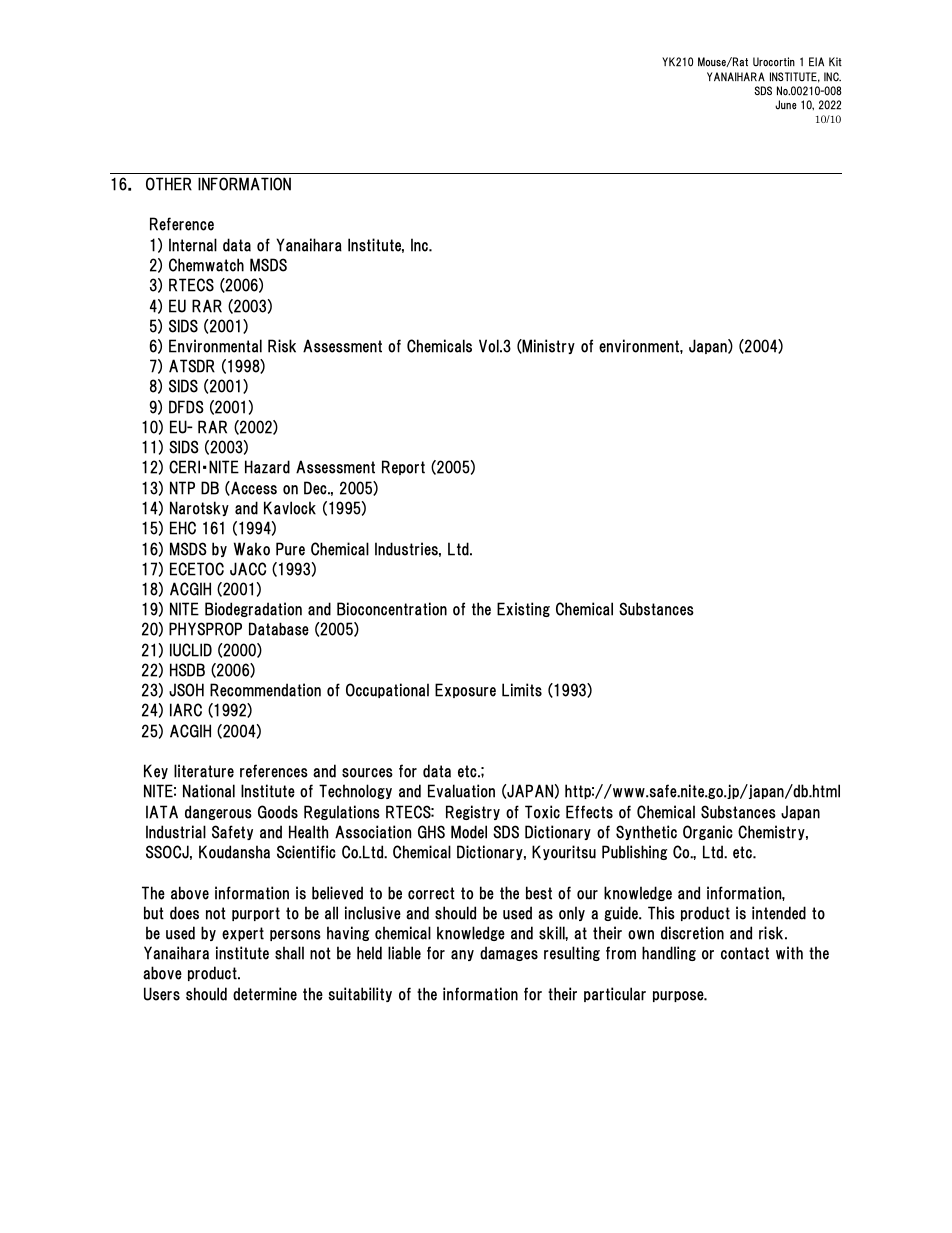 This document has height=1233, width=952. Describe the element at coordinates (786, 105) in the document. I see `June` at that location.
